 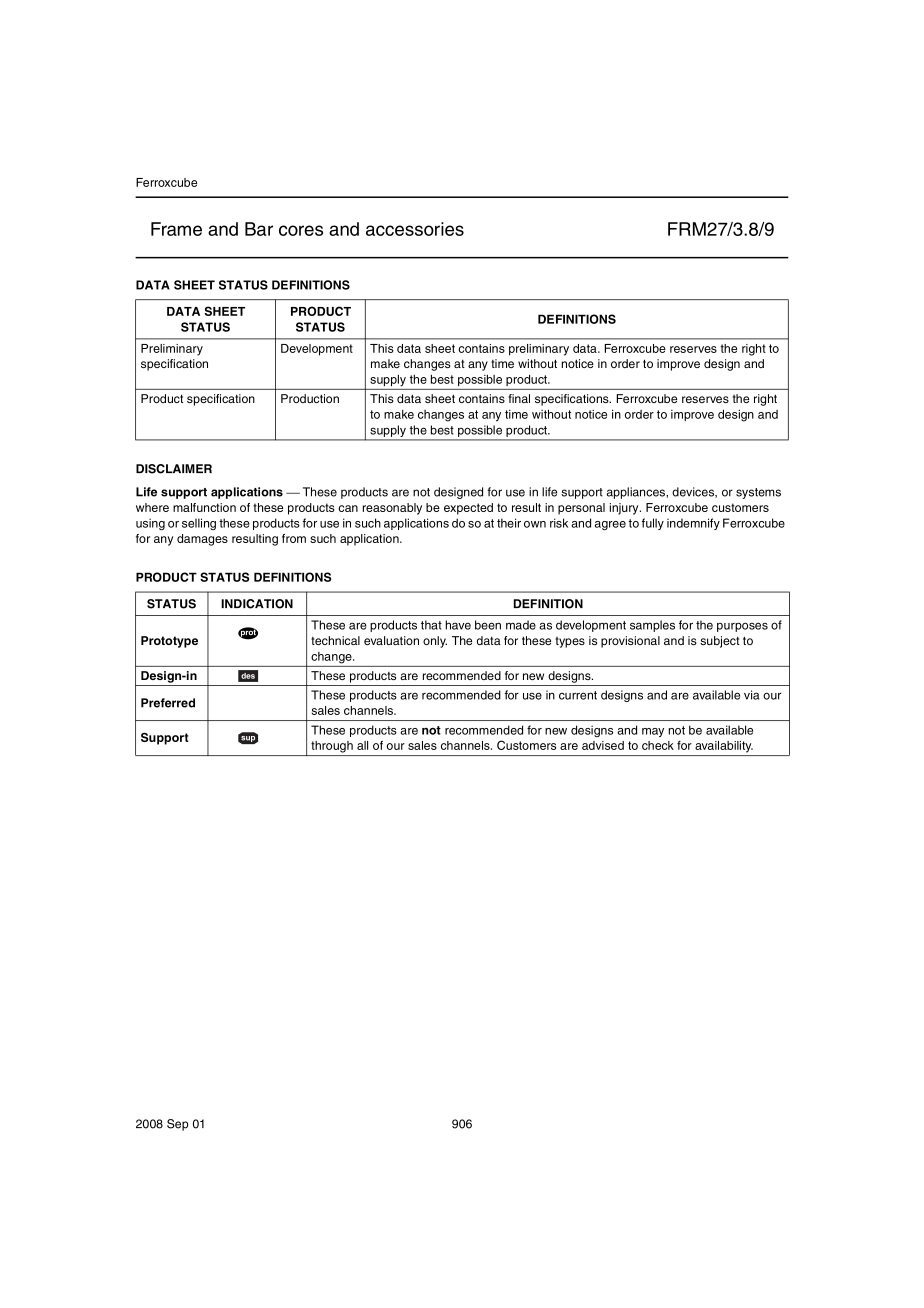 I want to click on all, so click(x=362, y=745).
